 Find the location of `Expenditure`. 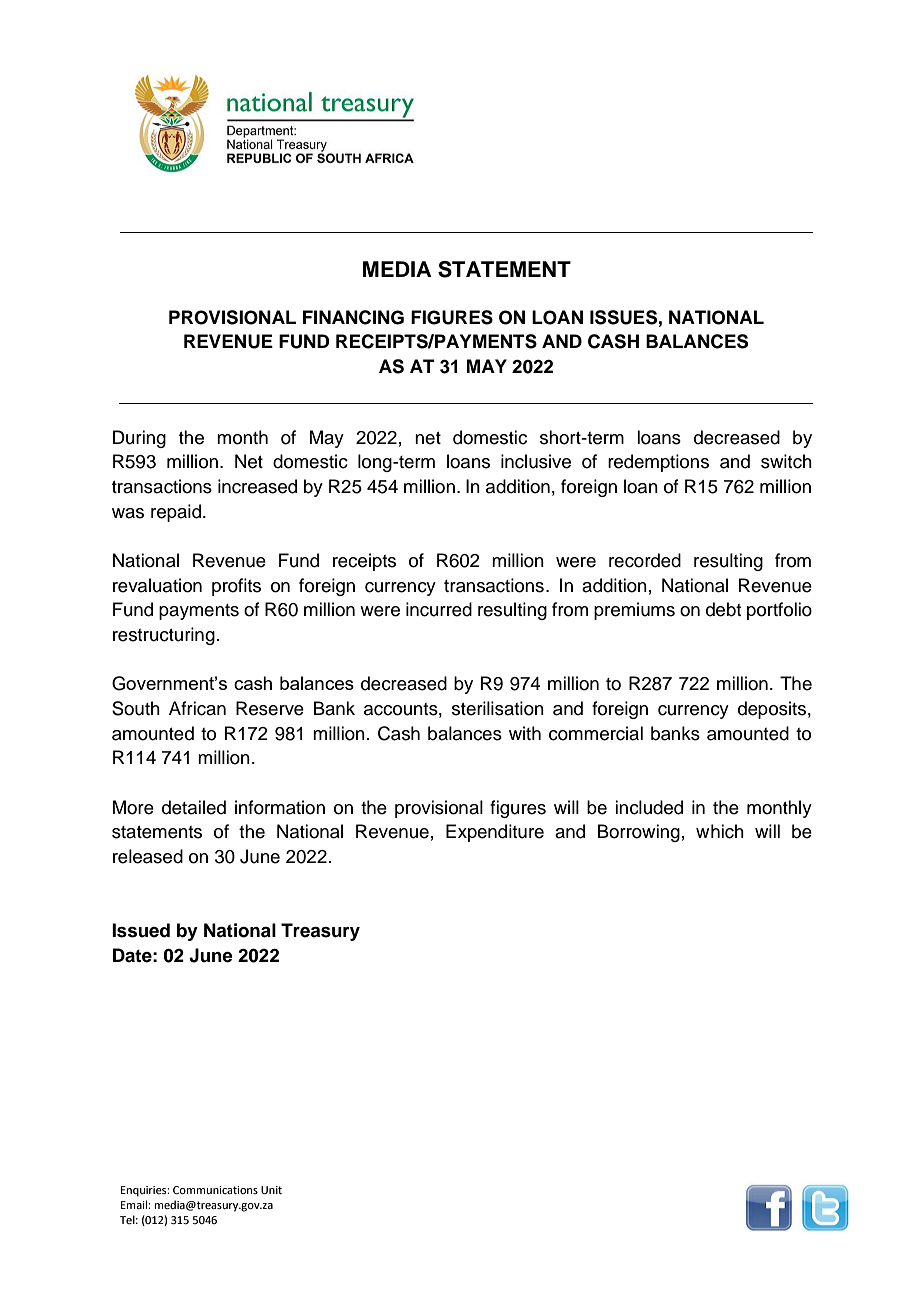

Expenditure is located at coordinates (495, 833).
